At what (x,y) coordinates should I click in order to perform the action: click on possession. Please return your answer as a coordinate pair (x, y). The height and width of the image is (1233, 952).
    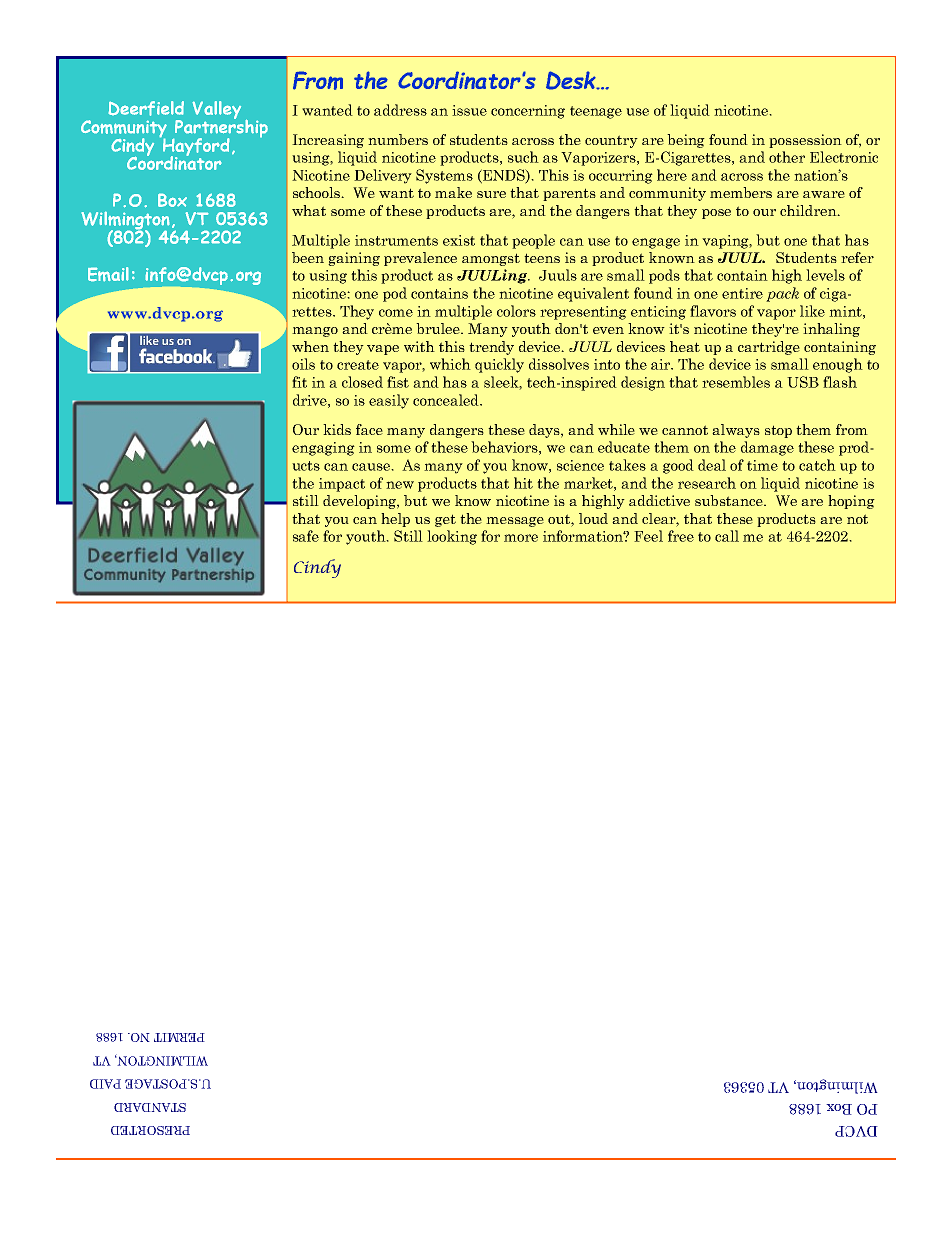
    Looking at the image, I should click on (805, 141).
